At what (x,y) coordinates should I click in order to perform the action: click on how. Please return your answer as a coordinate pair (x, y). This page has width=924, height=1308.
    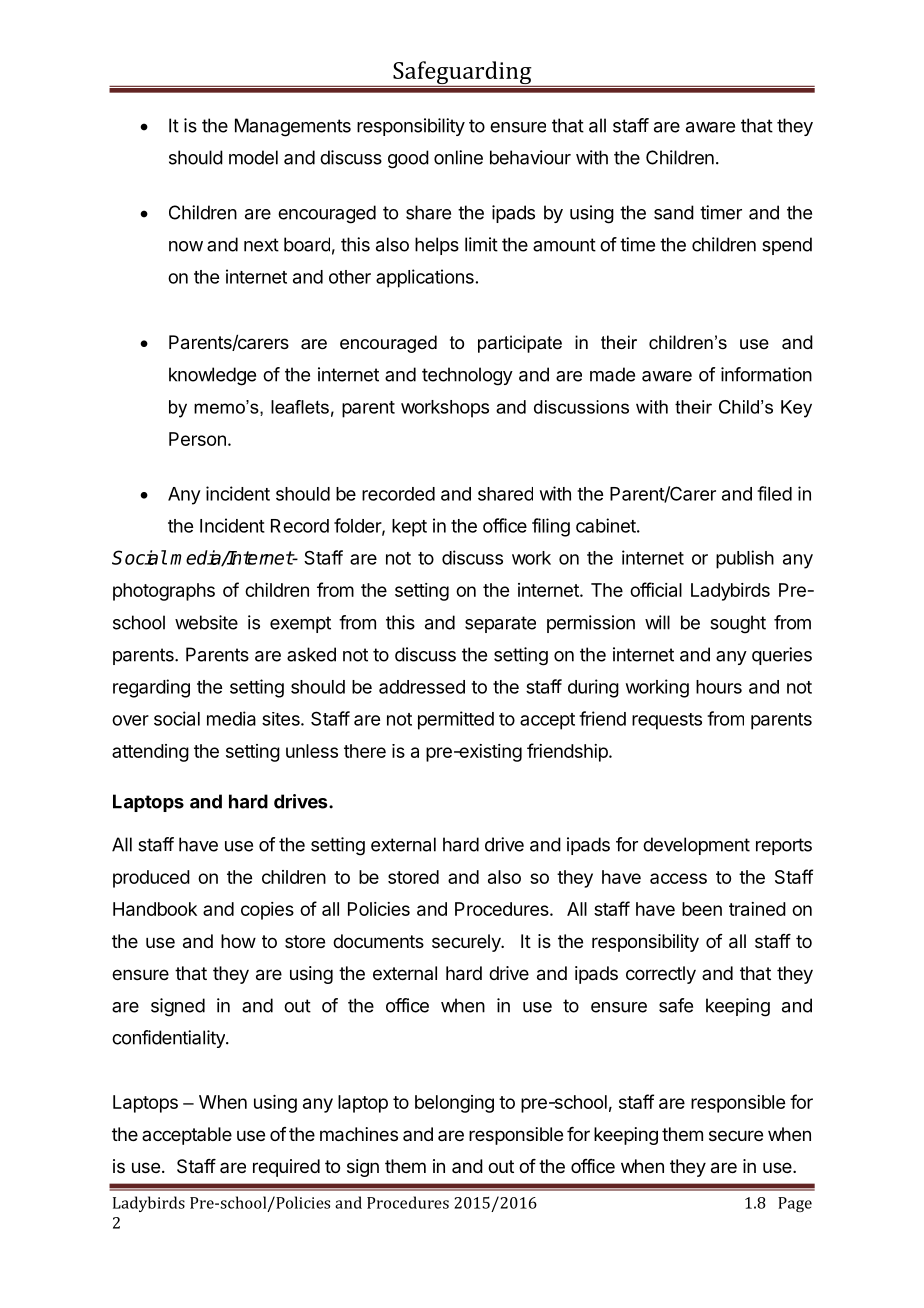
    Looking at the image, I should click on (238, 941).
